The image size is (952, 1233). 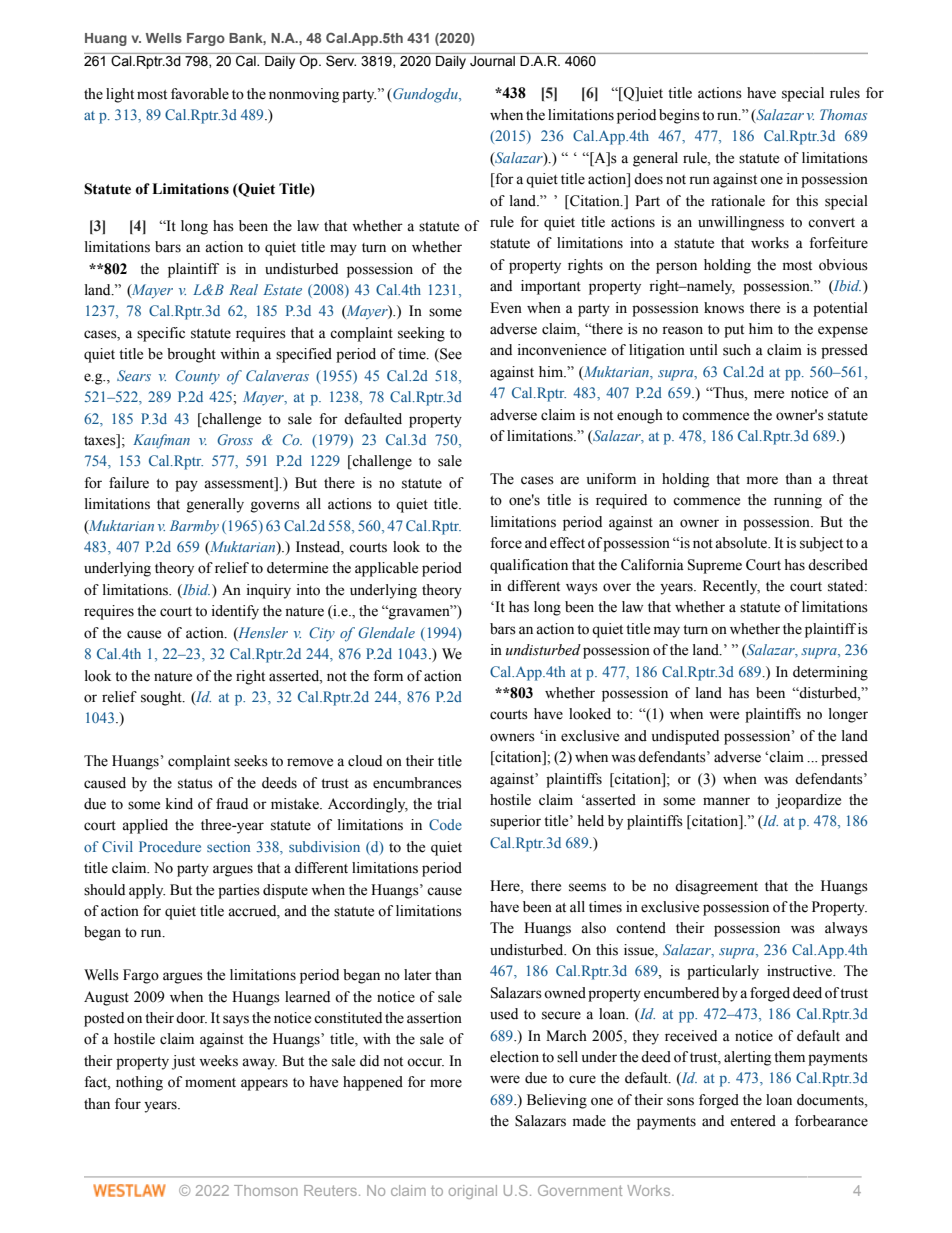 I want to click on Glendale, so click(x=386, y=632).
